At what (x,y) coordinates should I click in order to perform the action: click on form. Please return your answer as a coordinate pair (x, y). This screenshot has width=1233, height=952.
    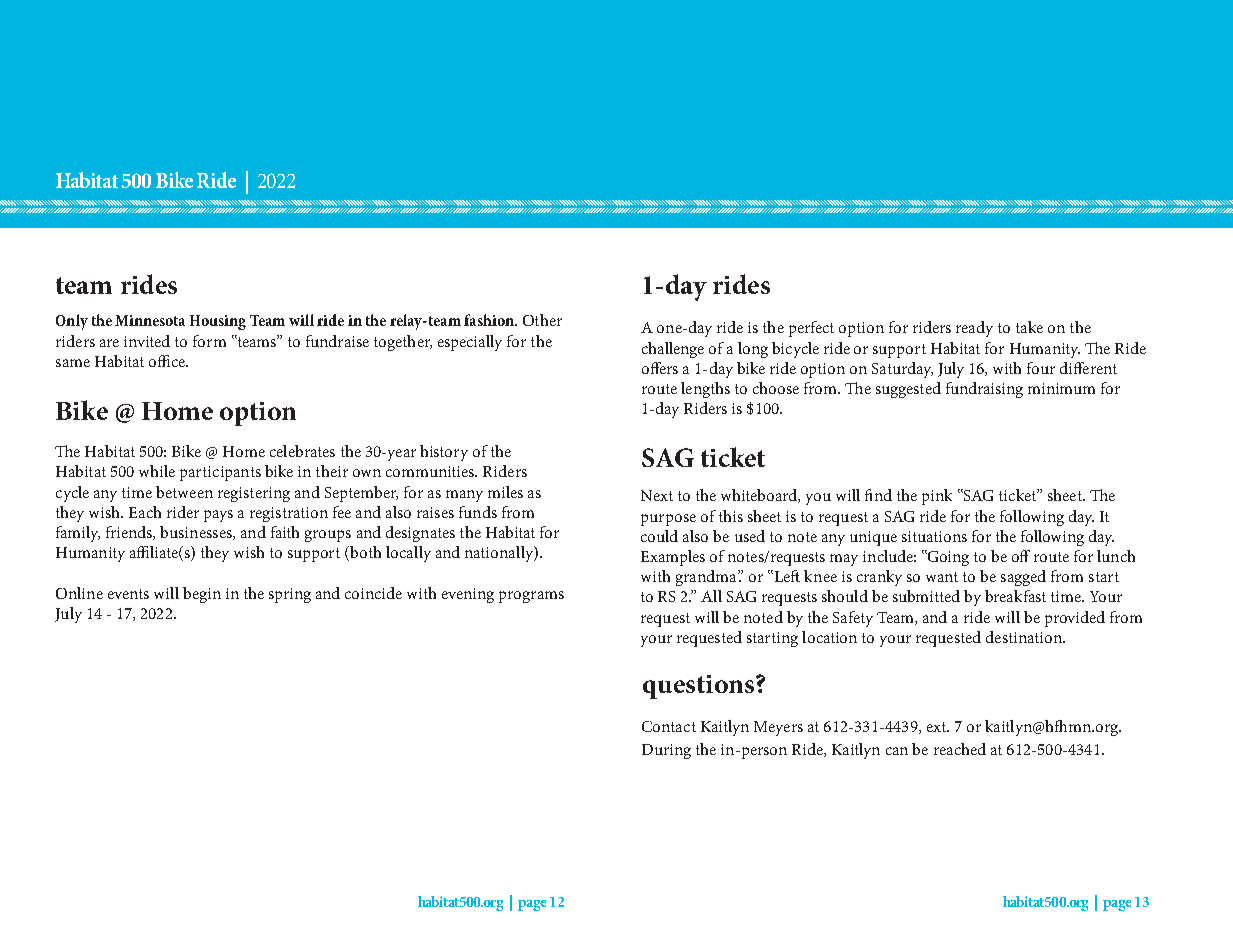
    Looking at the image, I should click on (209, 341).
